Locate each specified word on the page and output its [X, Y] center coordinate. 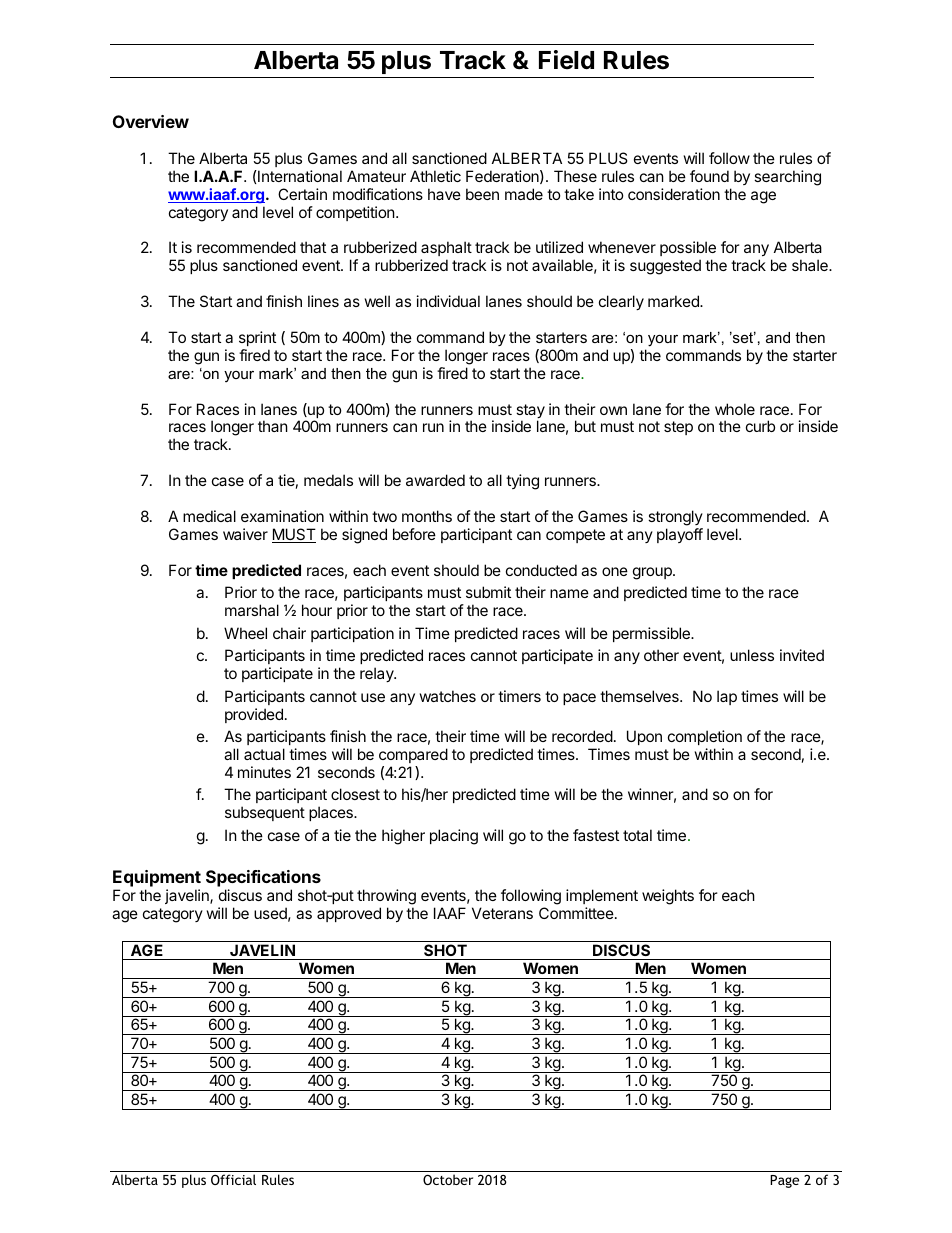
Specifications [263, 880]
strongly [675, 518]
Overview [151, 121]
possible [688, 248]
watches [448, 696]
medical [209, 516]
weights [668, 897]
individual [448, 301]
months [427, 516]
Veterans [502, 913]
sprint [257, 338]
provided [254, 715]
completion [705, 737]
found [709, 176]
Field [566, 60]
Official [233, 1179]
